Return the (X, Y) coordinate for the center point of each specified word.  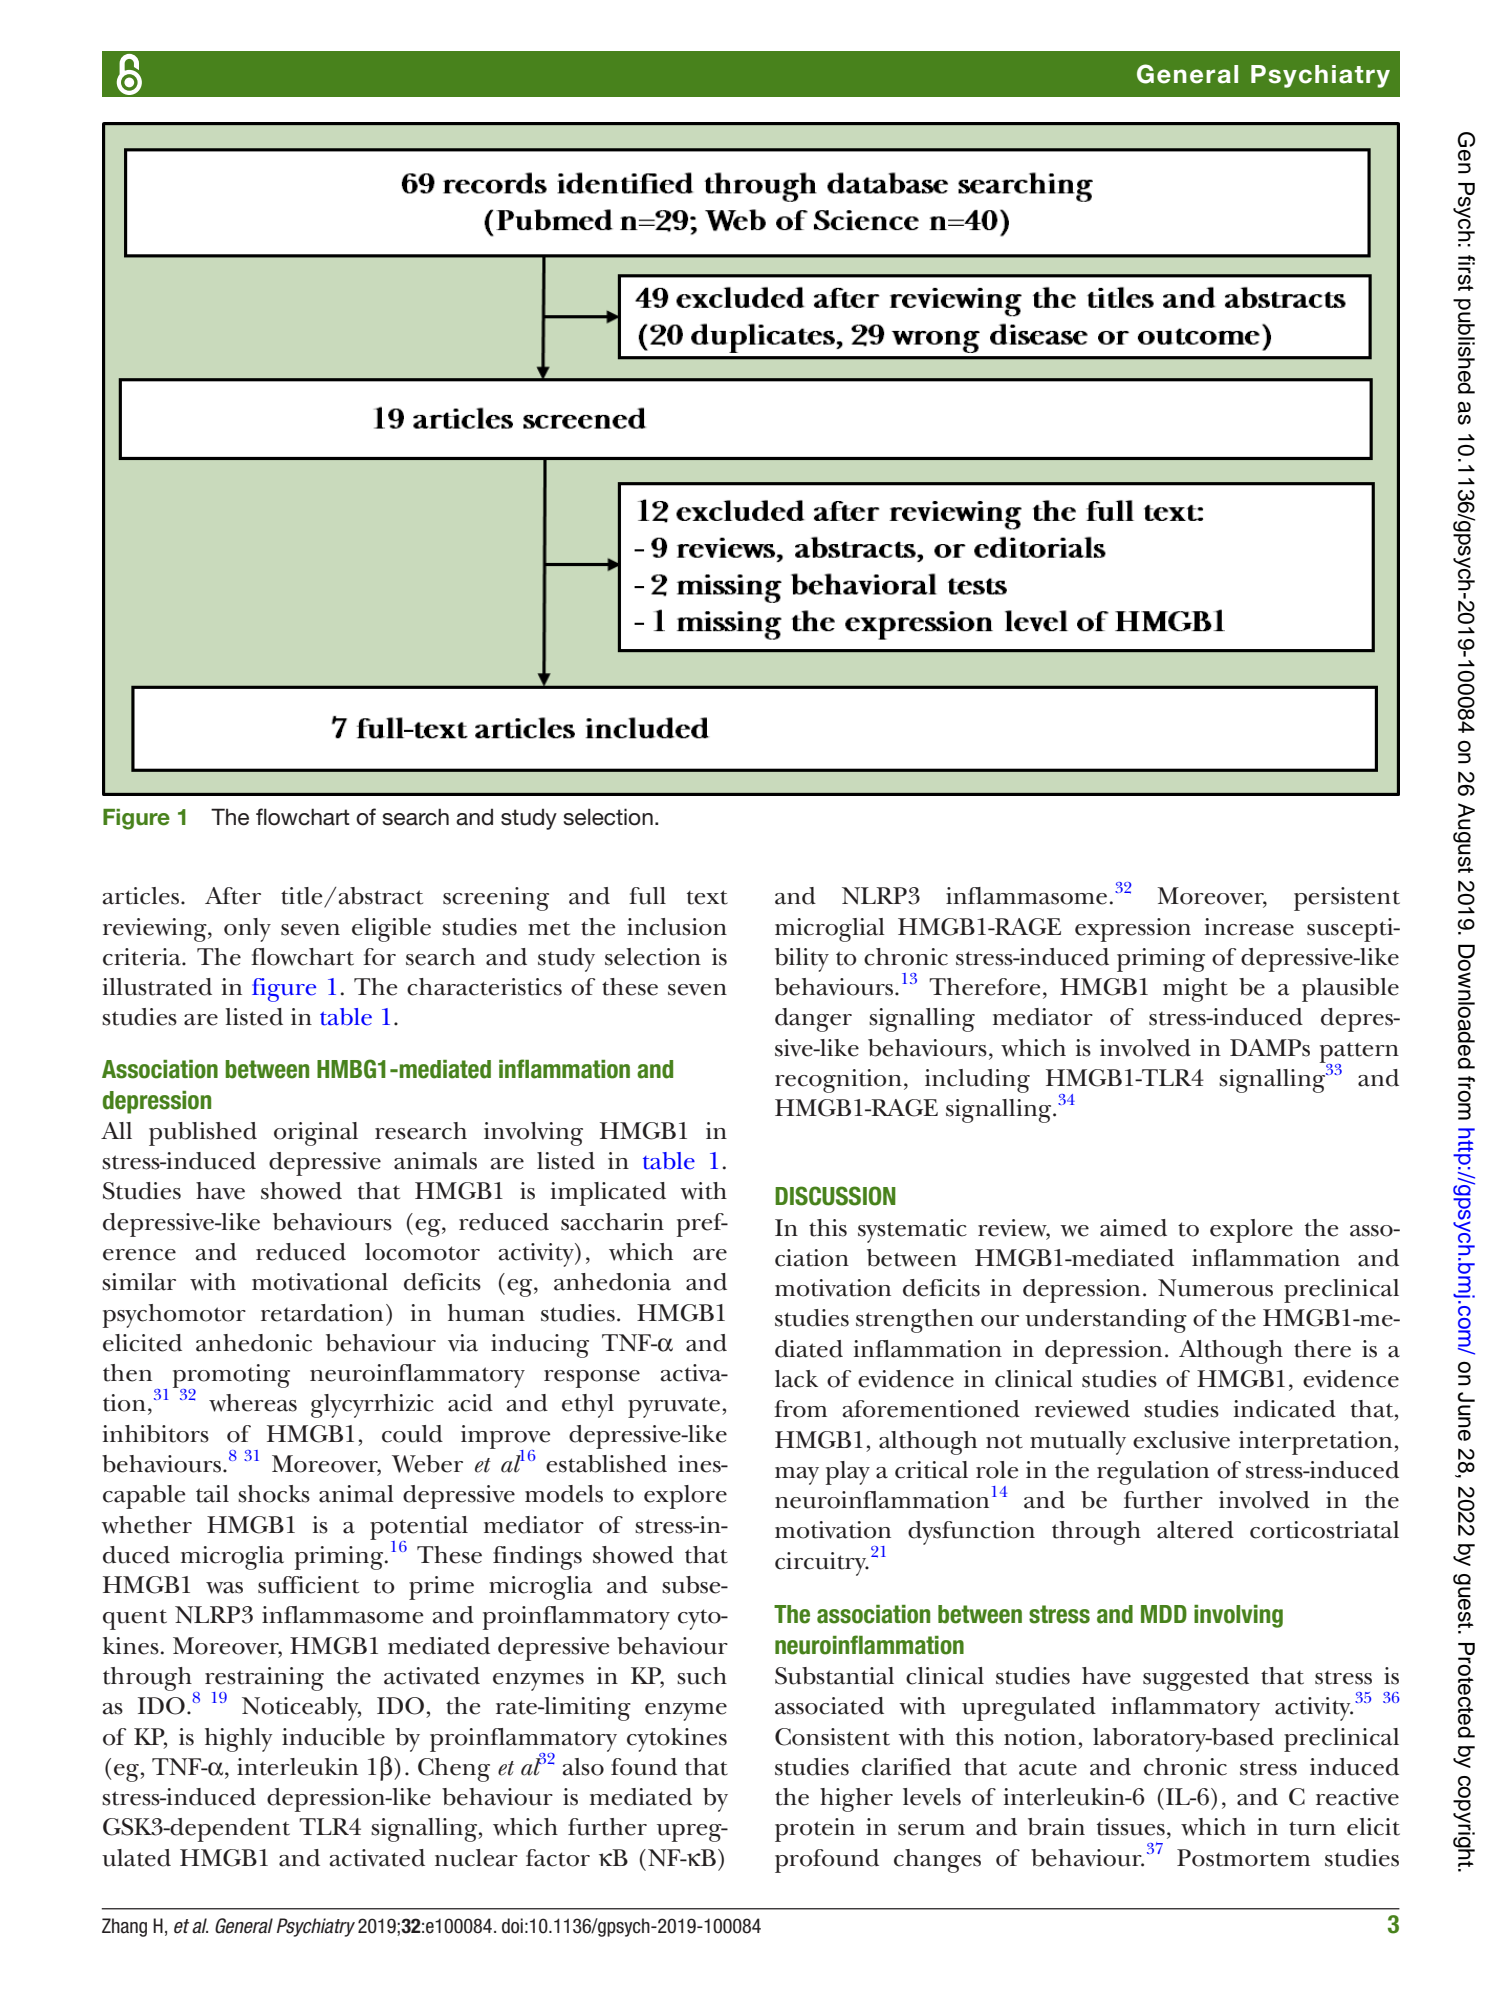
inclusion (677, 927)
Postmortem (1243, 1858)
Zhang (124, 1927)
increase (1249, 927)
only (247, 930)
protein (815, 1830)
